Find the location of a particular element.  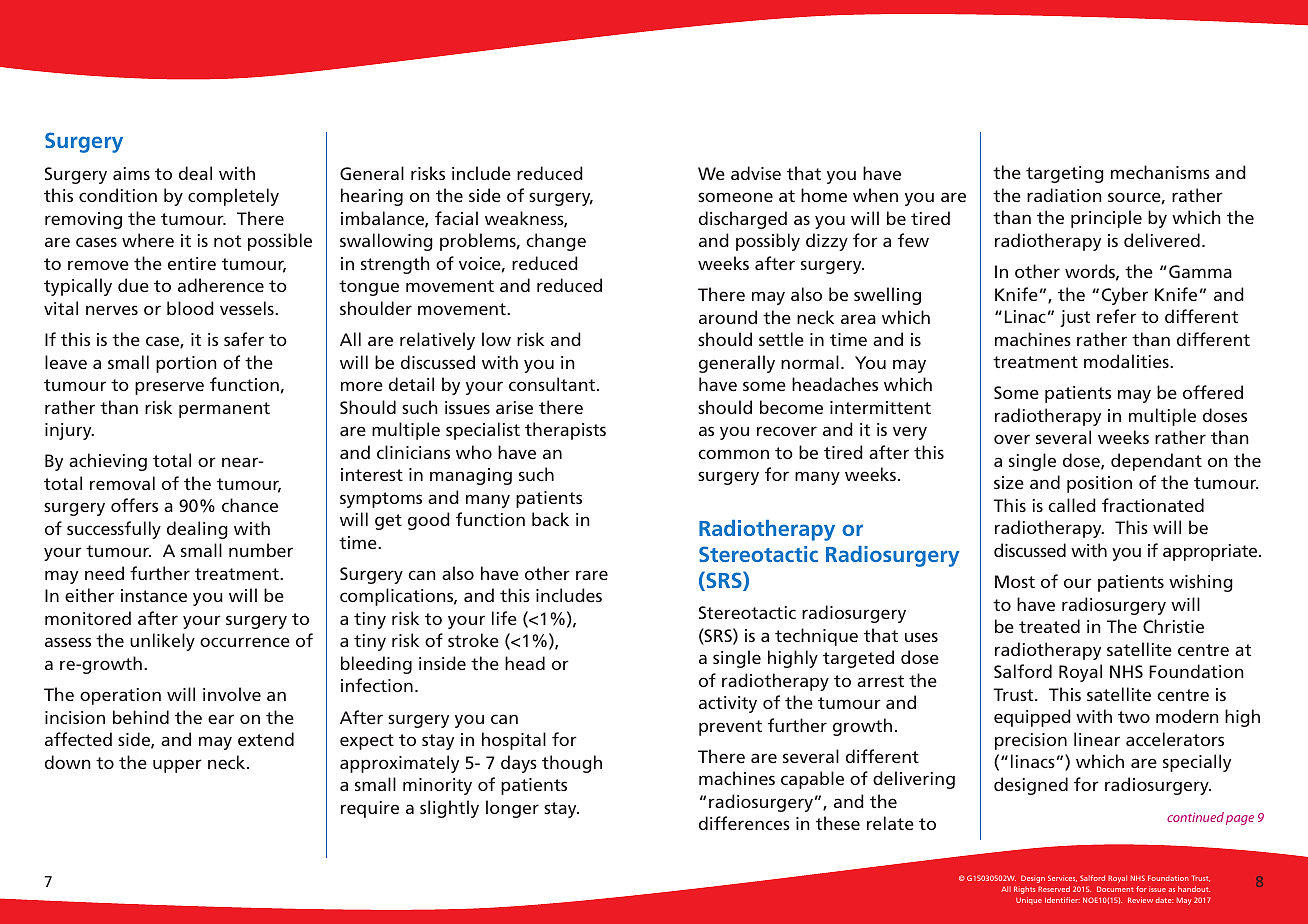

completely is located at coordinates (233, 197).
